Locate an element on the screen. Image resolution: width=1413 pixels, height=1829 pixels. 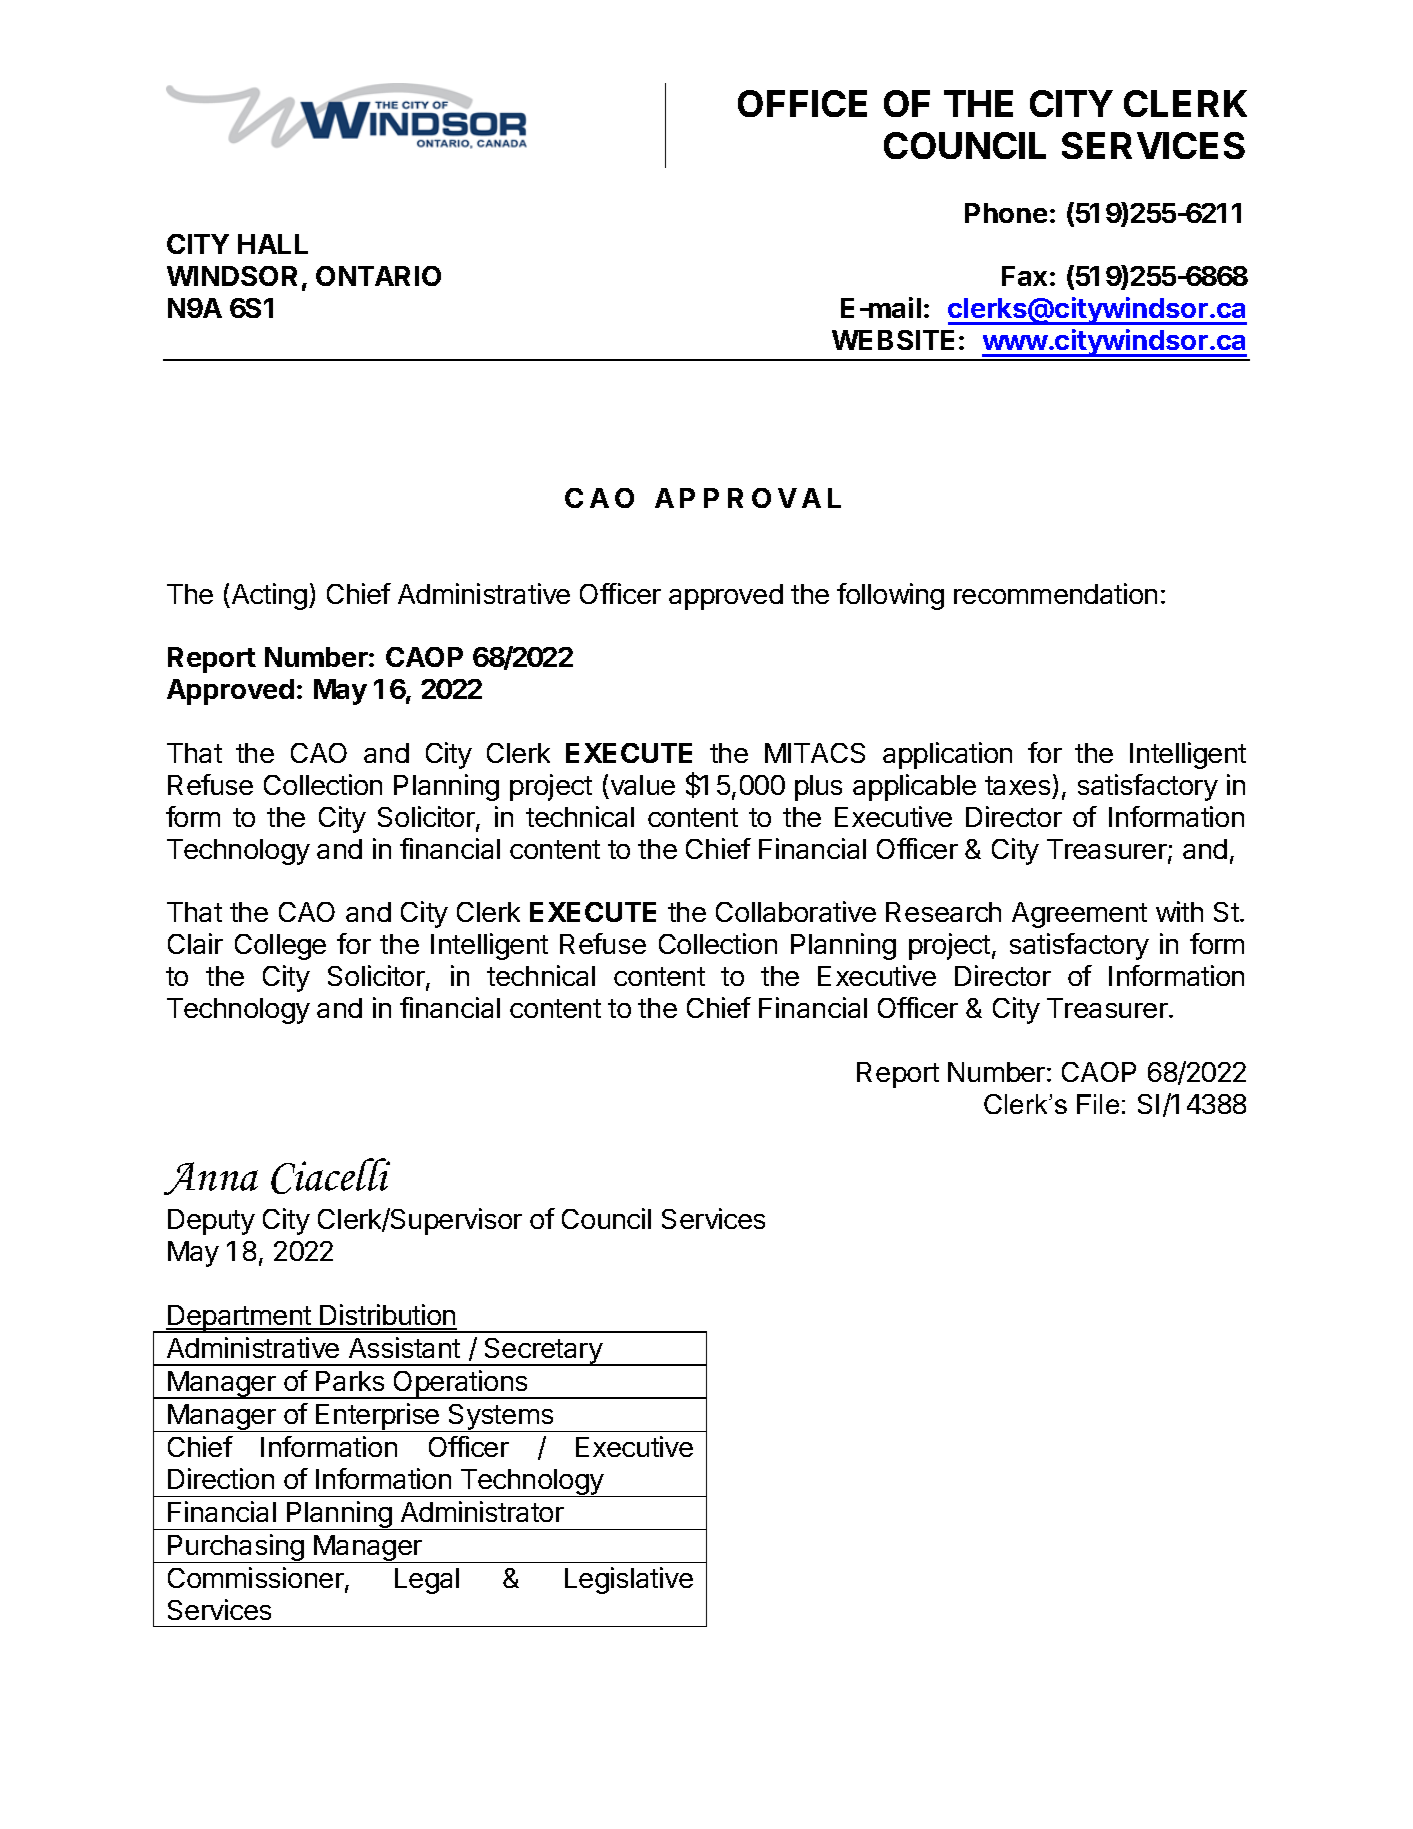
Collaborative is located at coordinates (796, 911).
